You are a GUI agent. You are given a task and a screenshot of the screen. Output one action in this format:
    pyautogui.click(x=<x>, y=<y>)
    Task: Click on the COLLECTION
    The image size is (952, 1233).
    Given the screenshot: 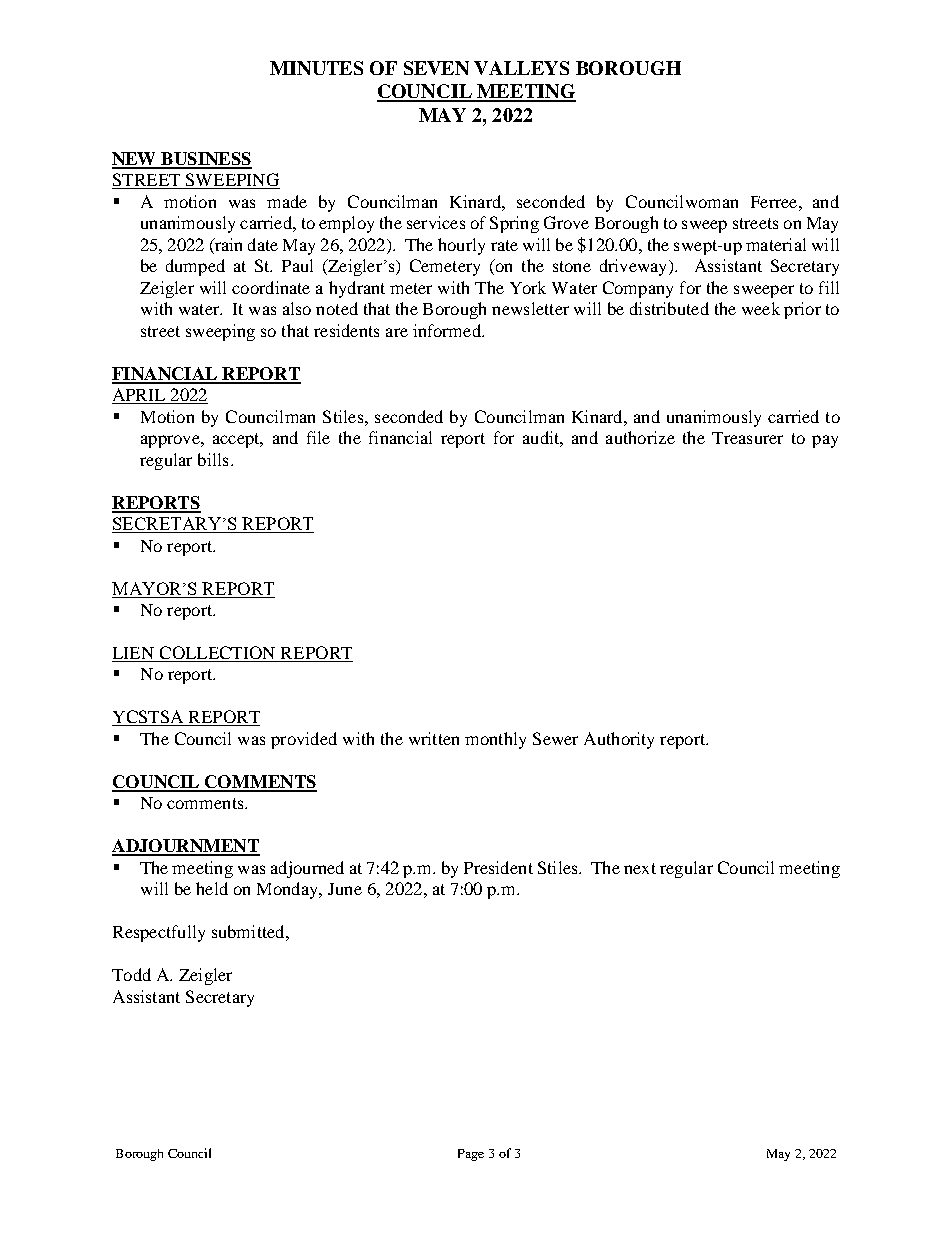 What is the action you would take?
    pyautogui.click(x=217, y=654)
